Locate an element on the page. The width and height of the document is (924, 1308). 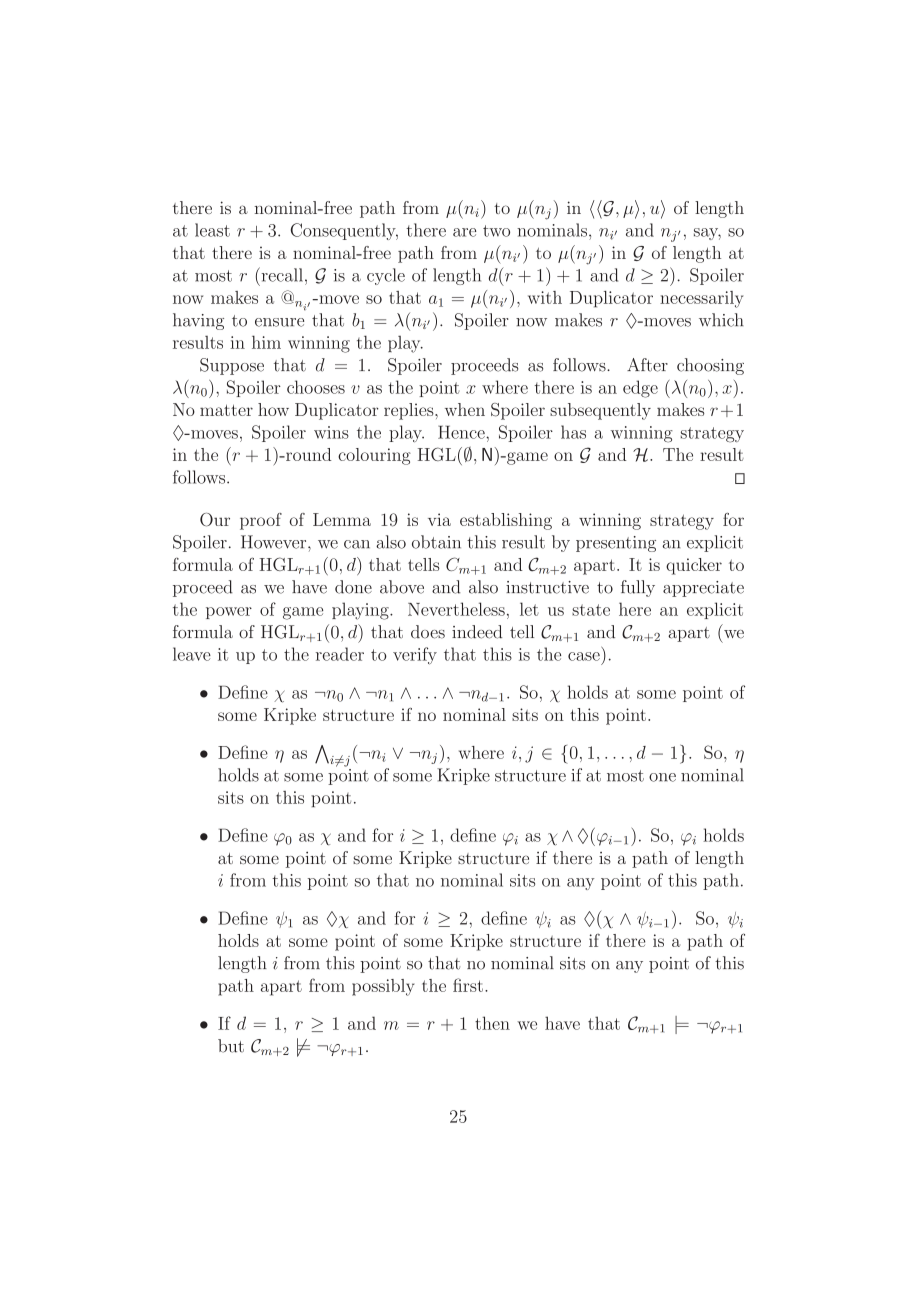
case is located at coordinates (584, 656).
